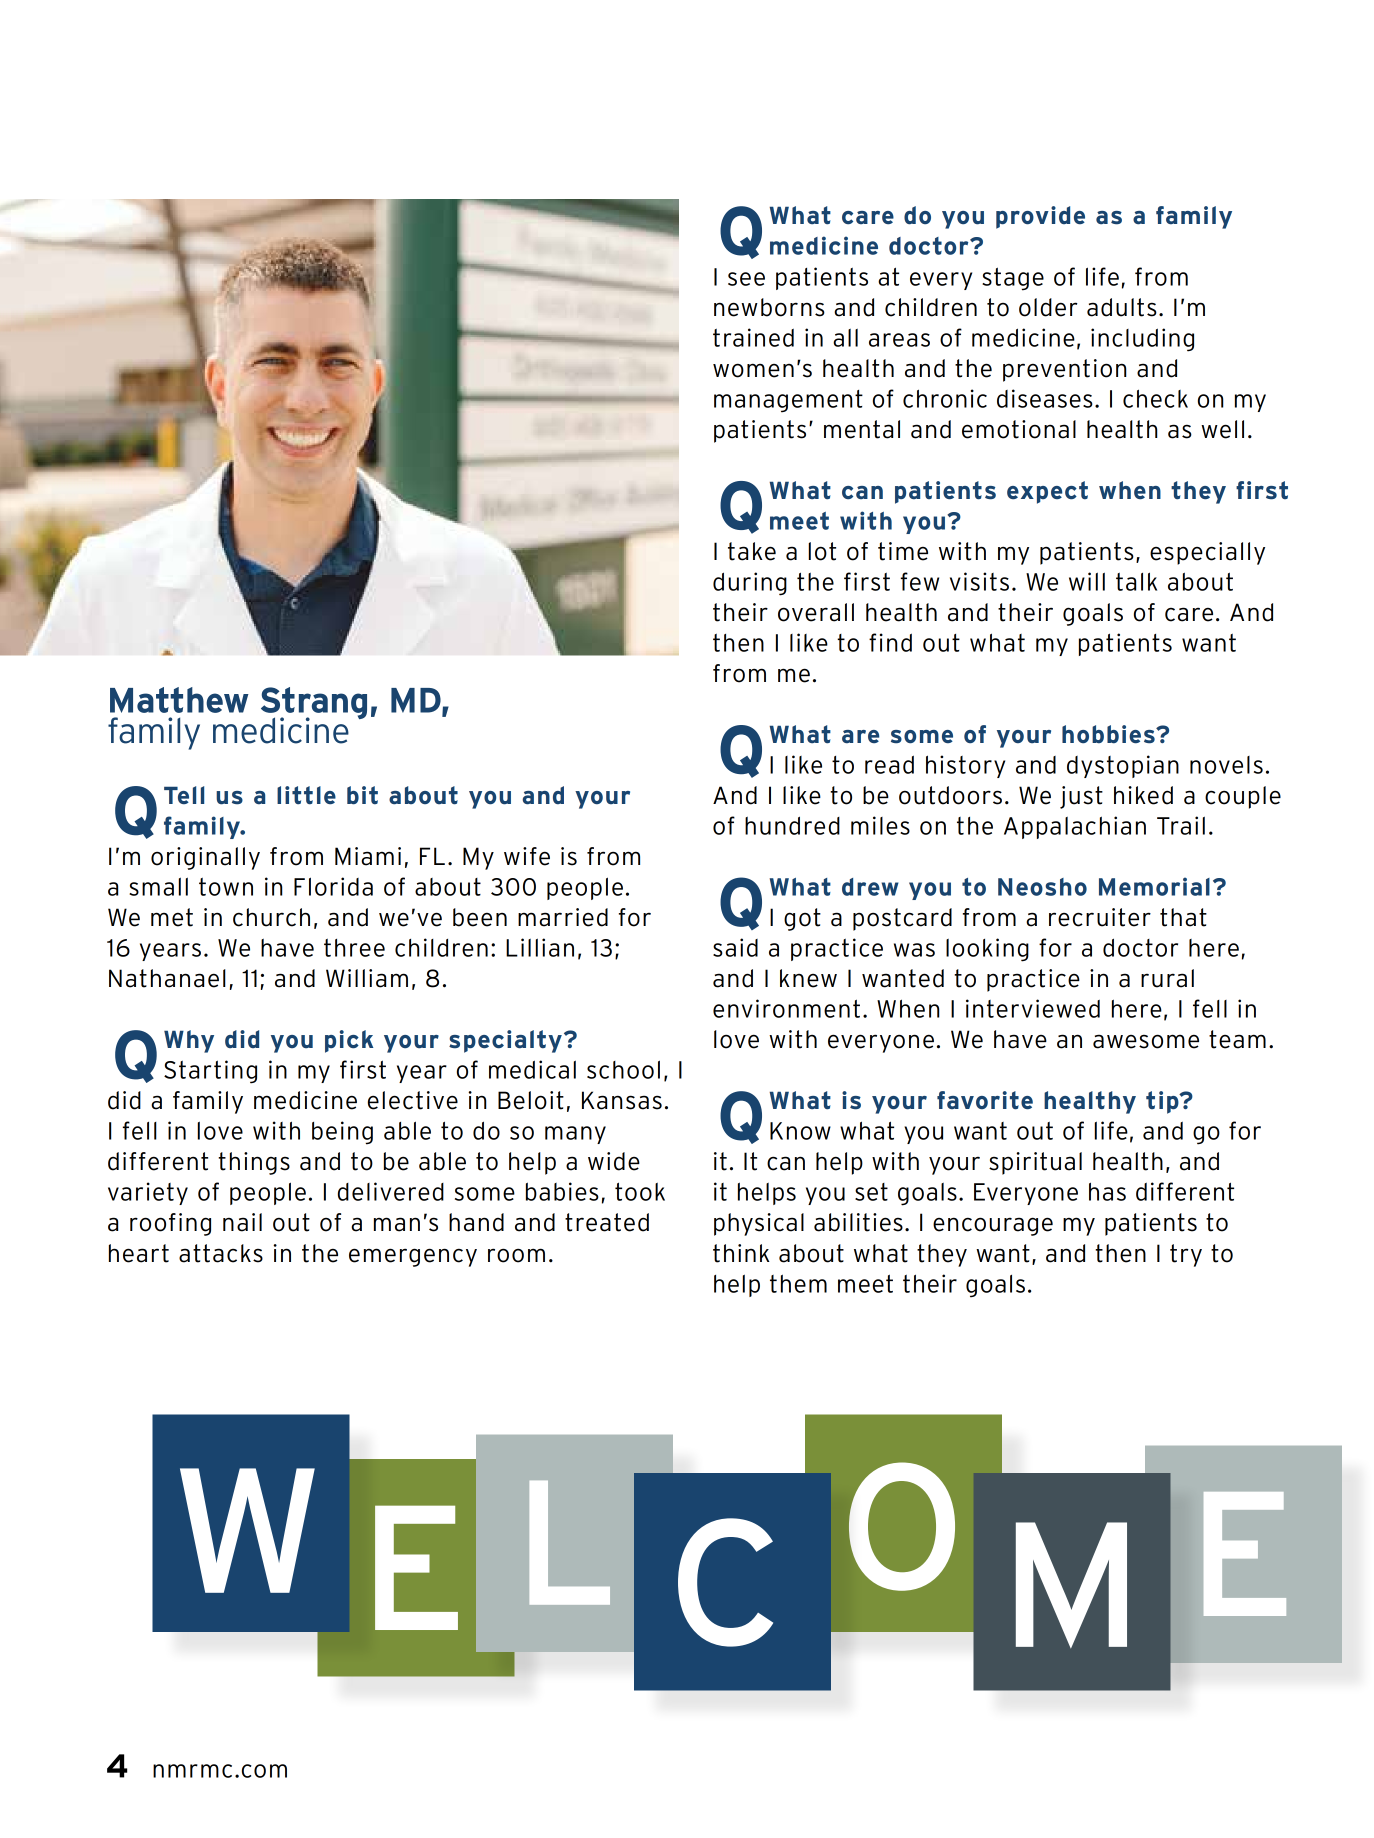 The width and height of the page is (1374, 1838). Describe the element at coordinates (1040, 217) in the page. I see `provide` at that location.
